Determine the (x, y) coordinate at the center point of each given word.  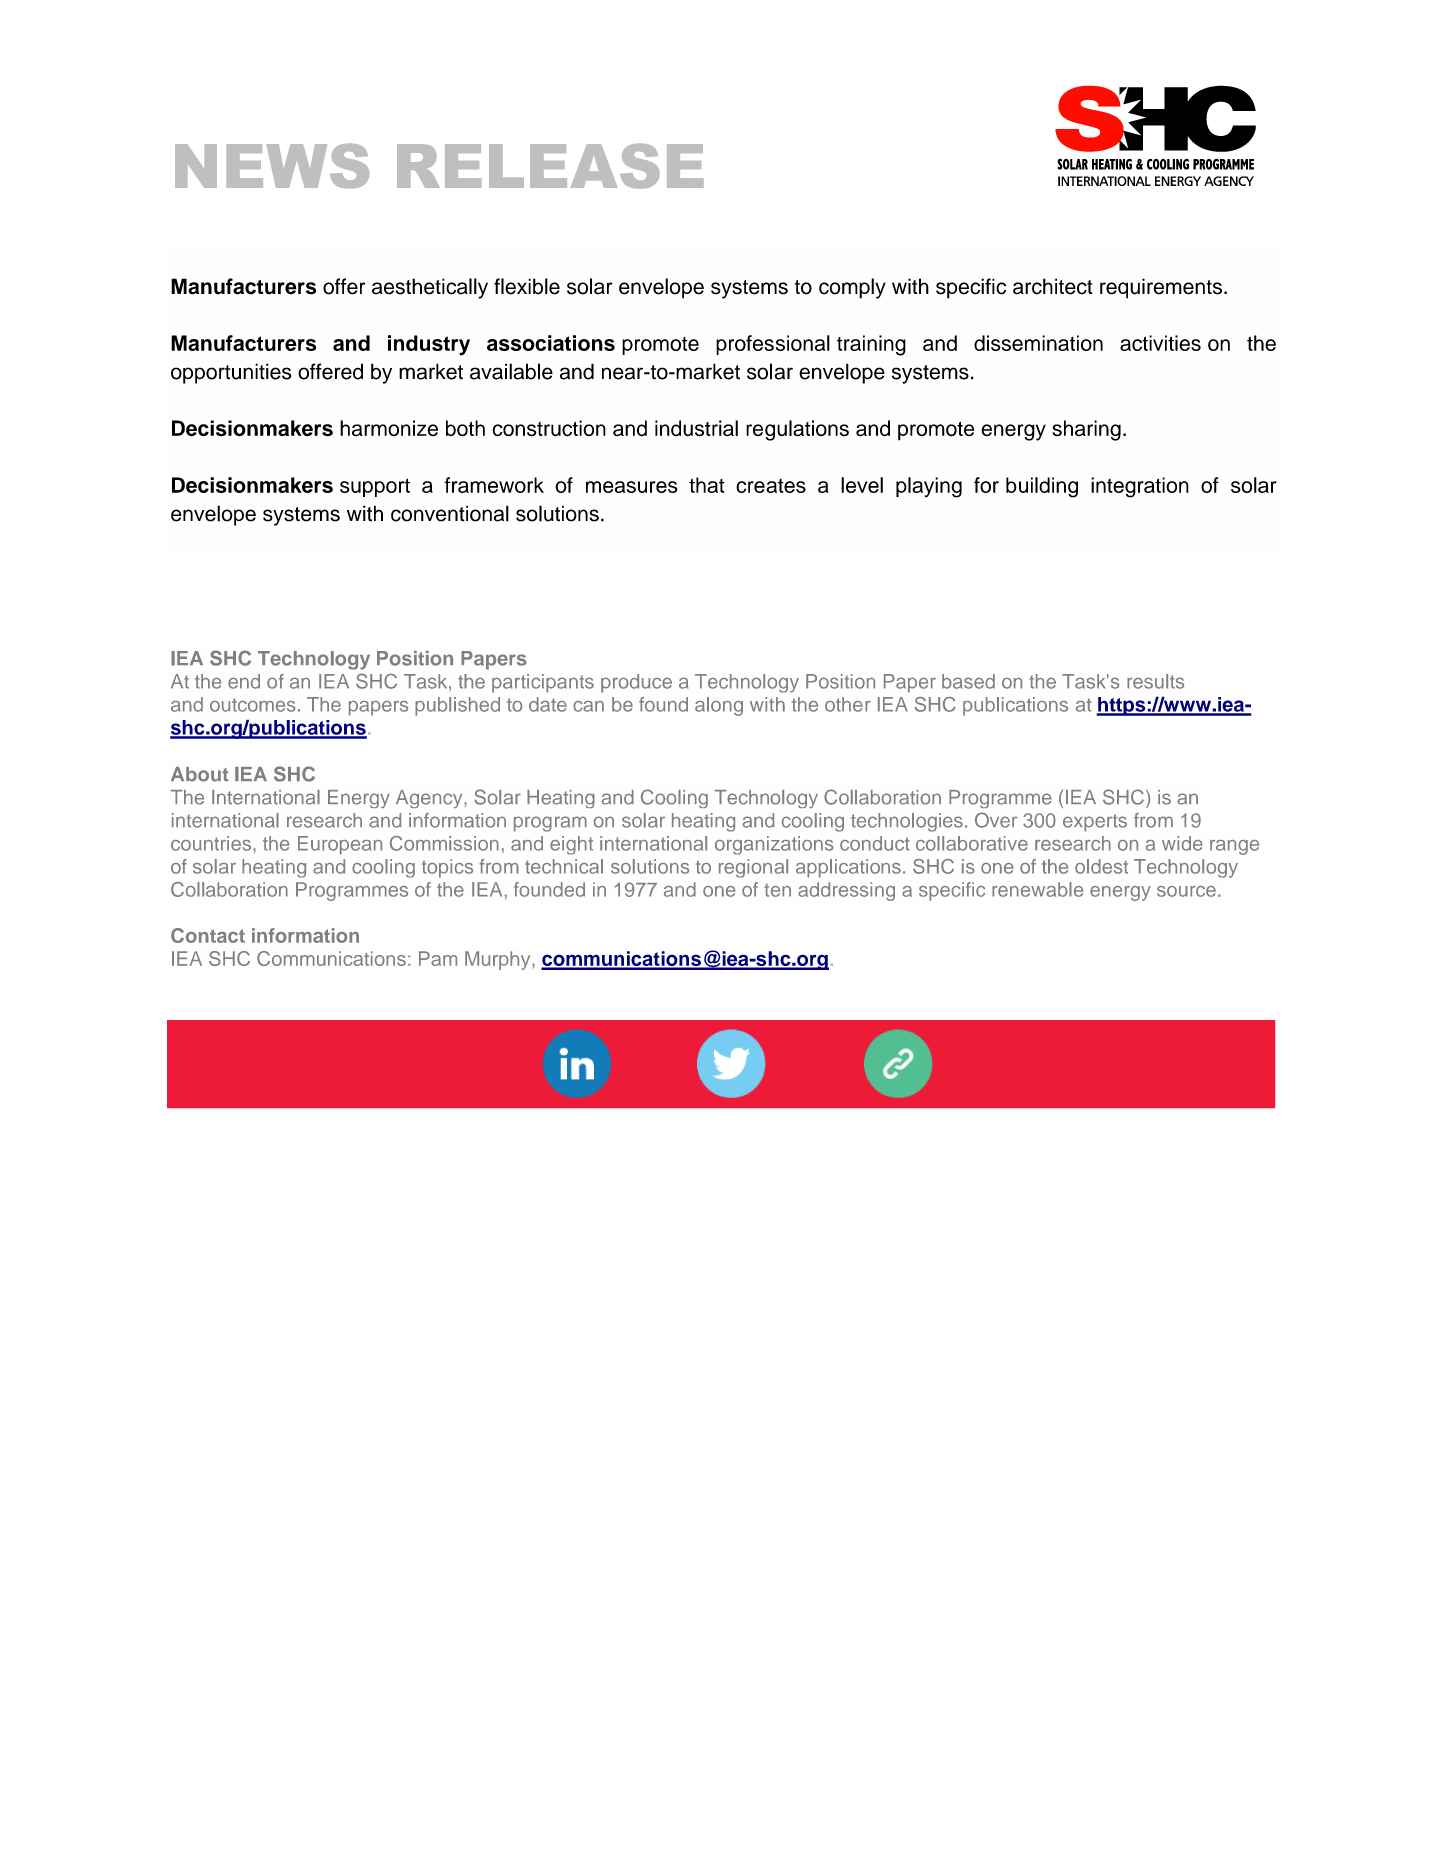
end (244, 681)
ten (777, 890)
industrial (696, 428)
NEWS (272, 166)
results (1155, 681)
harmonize (389, 428)
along (719, 706)
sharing (1086, 430)
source (1186, 891)
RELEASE (550, 166)
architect (1053, 286)
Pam (438, 958)
